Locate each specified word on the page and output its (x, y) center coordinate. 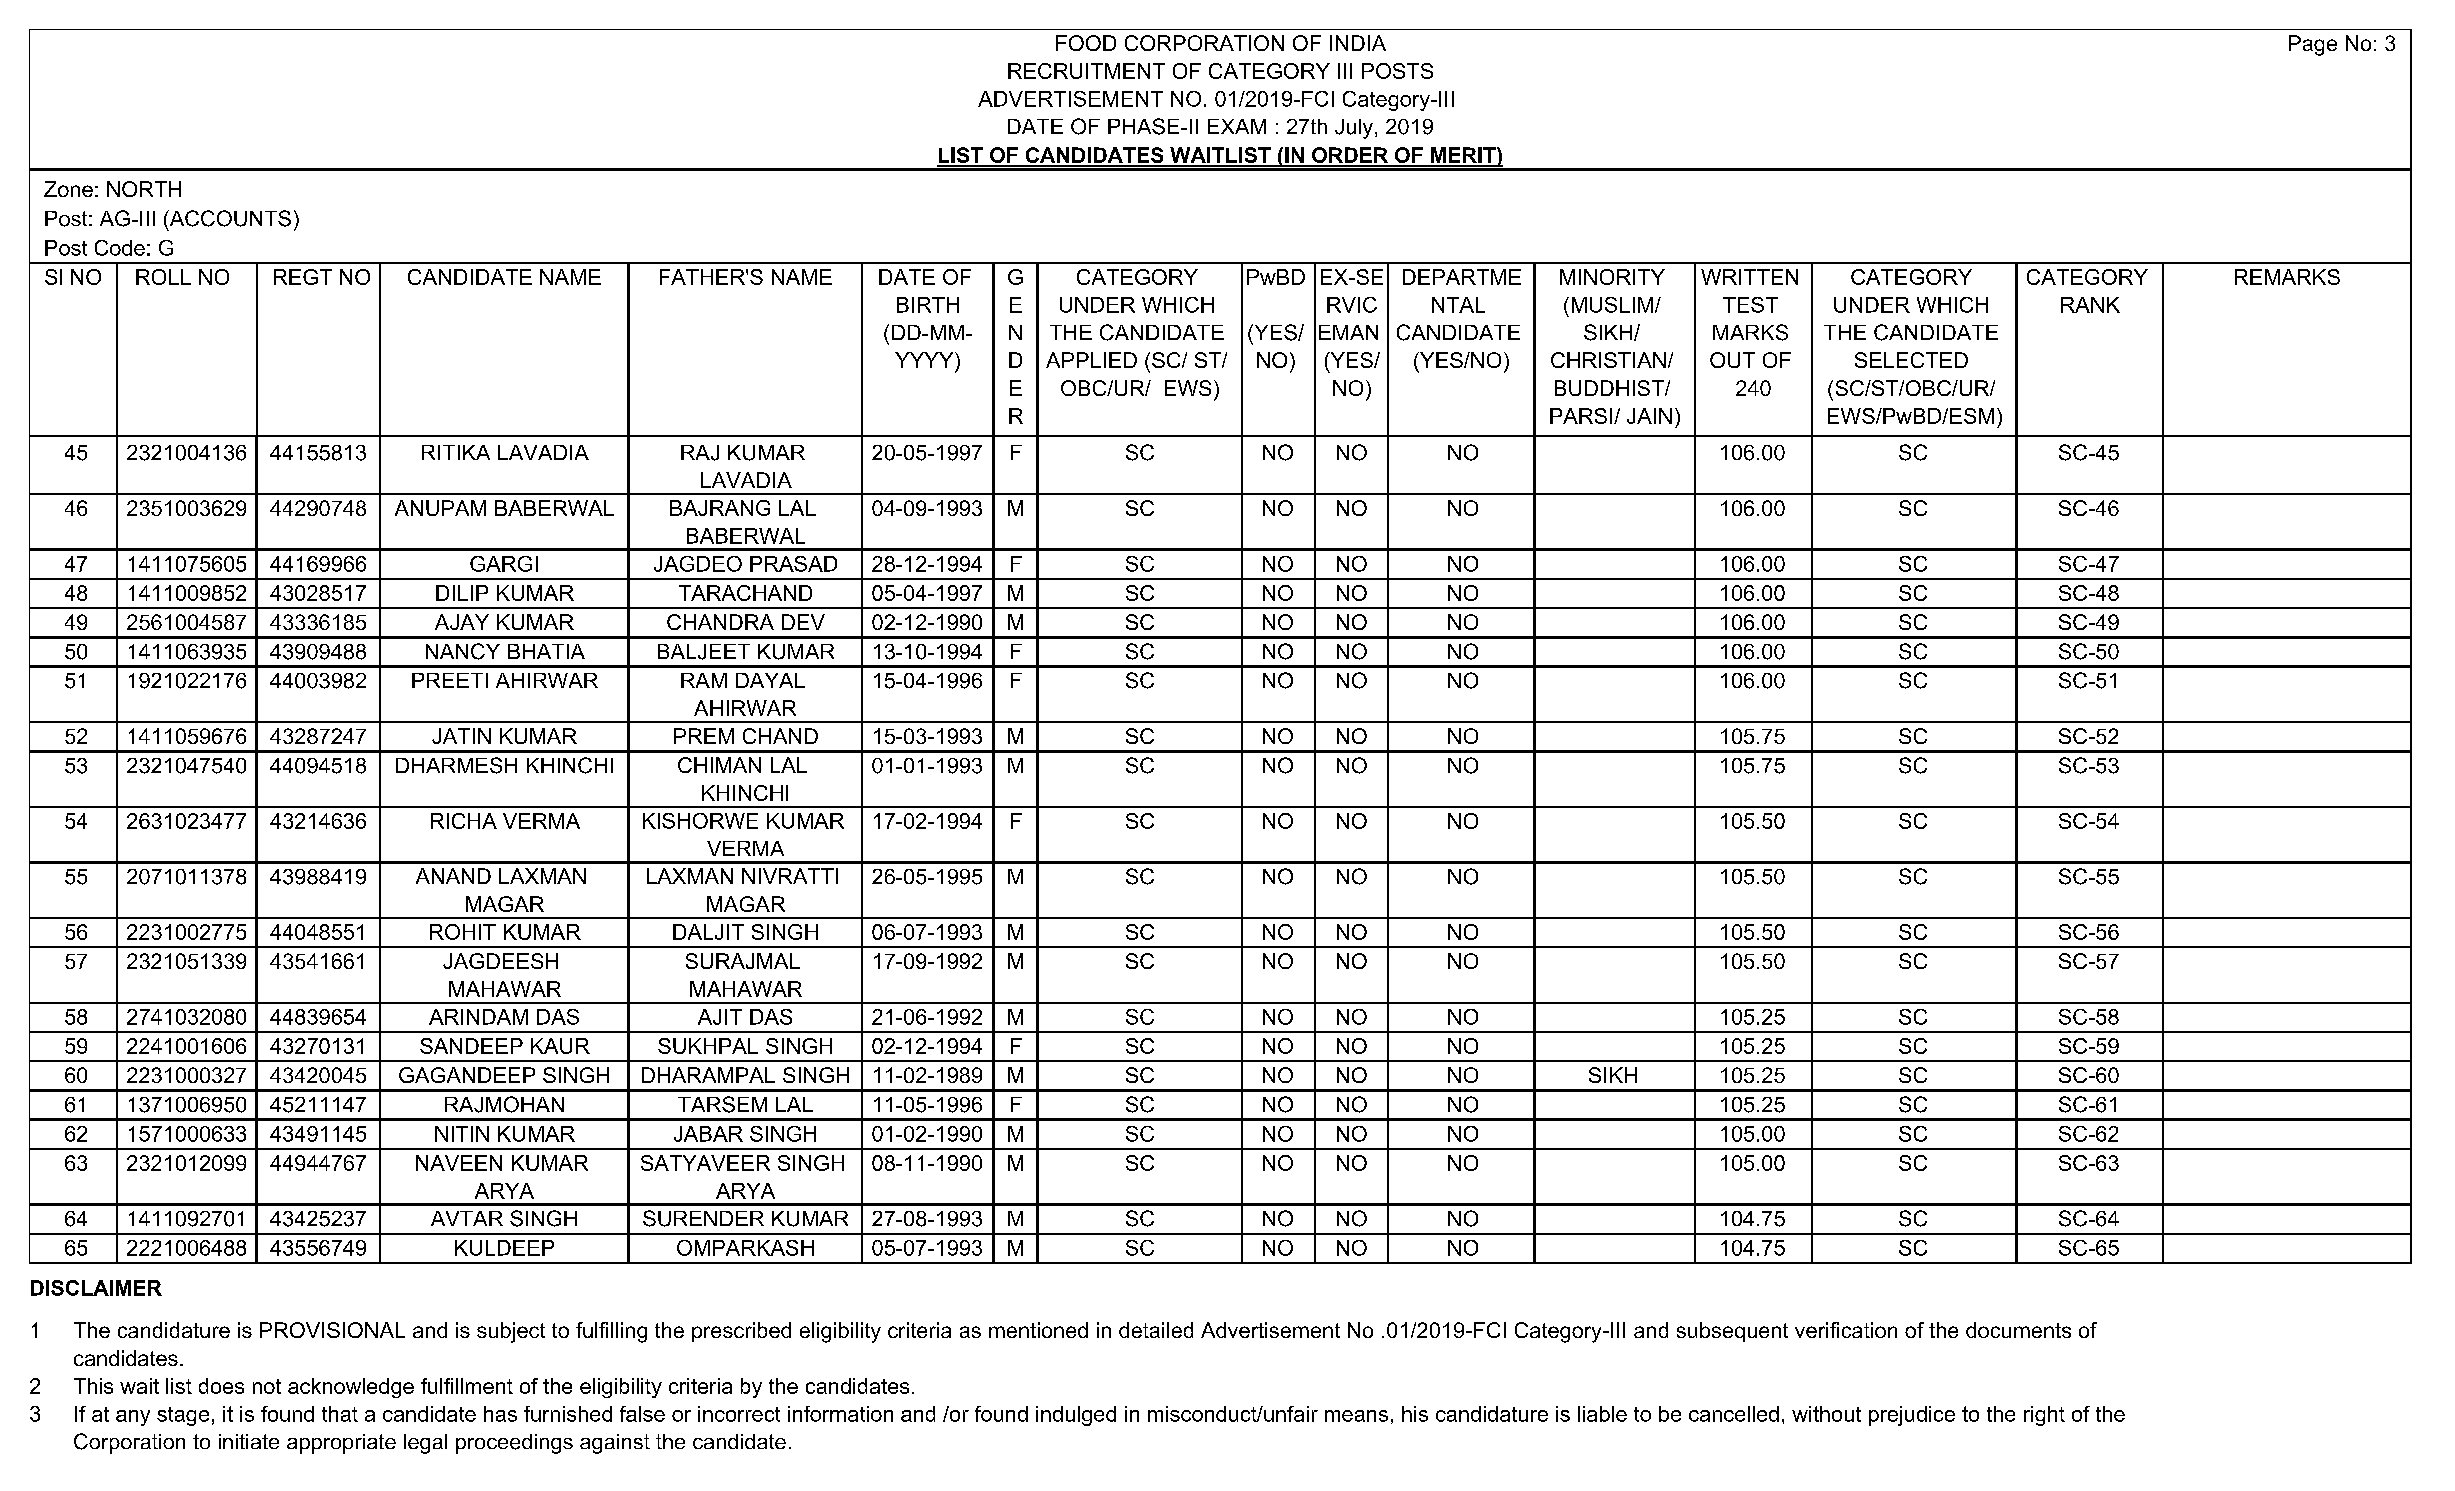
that (340, 1414)
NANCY (463, 651)
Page (2313, 45)
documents (2018, 1330)
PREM (704, 736)
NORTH (144, 189)
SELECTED (1911, 360)
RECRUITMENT (1086, 71)
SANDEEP (471, 1046)
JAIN (1649, 416)
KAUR (560, 1046)
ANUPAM (440, 508)
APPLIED (1091, 360)
